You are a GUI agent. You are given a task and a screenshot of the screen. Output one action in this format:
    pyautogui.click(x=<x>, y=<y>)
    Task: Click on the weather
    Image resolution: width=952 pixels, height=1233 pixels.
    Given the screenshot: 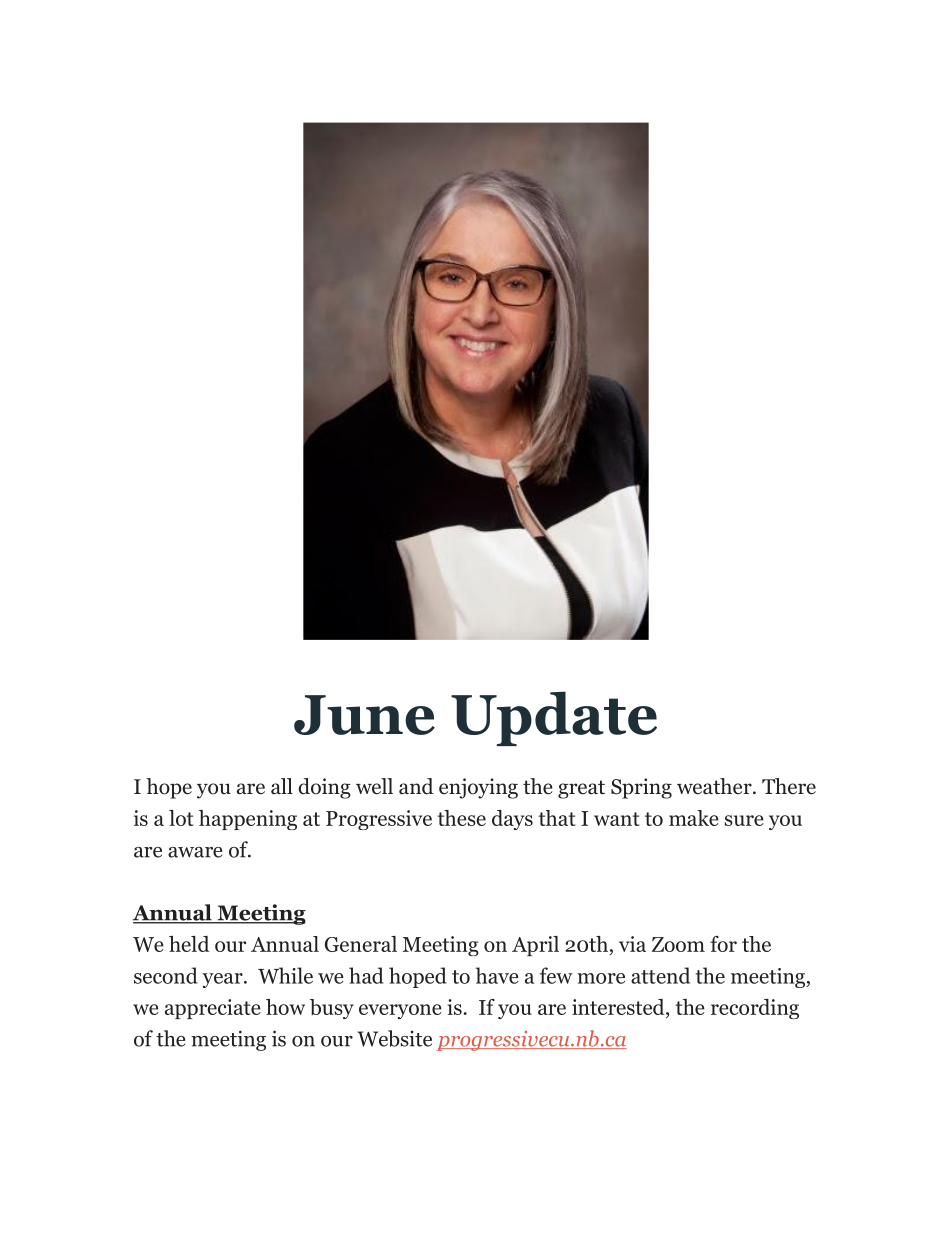 What is the action you would take?
    pyautogui.click(x=715, y=786)
